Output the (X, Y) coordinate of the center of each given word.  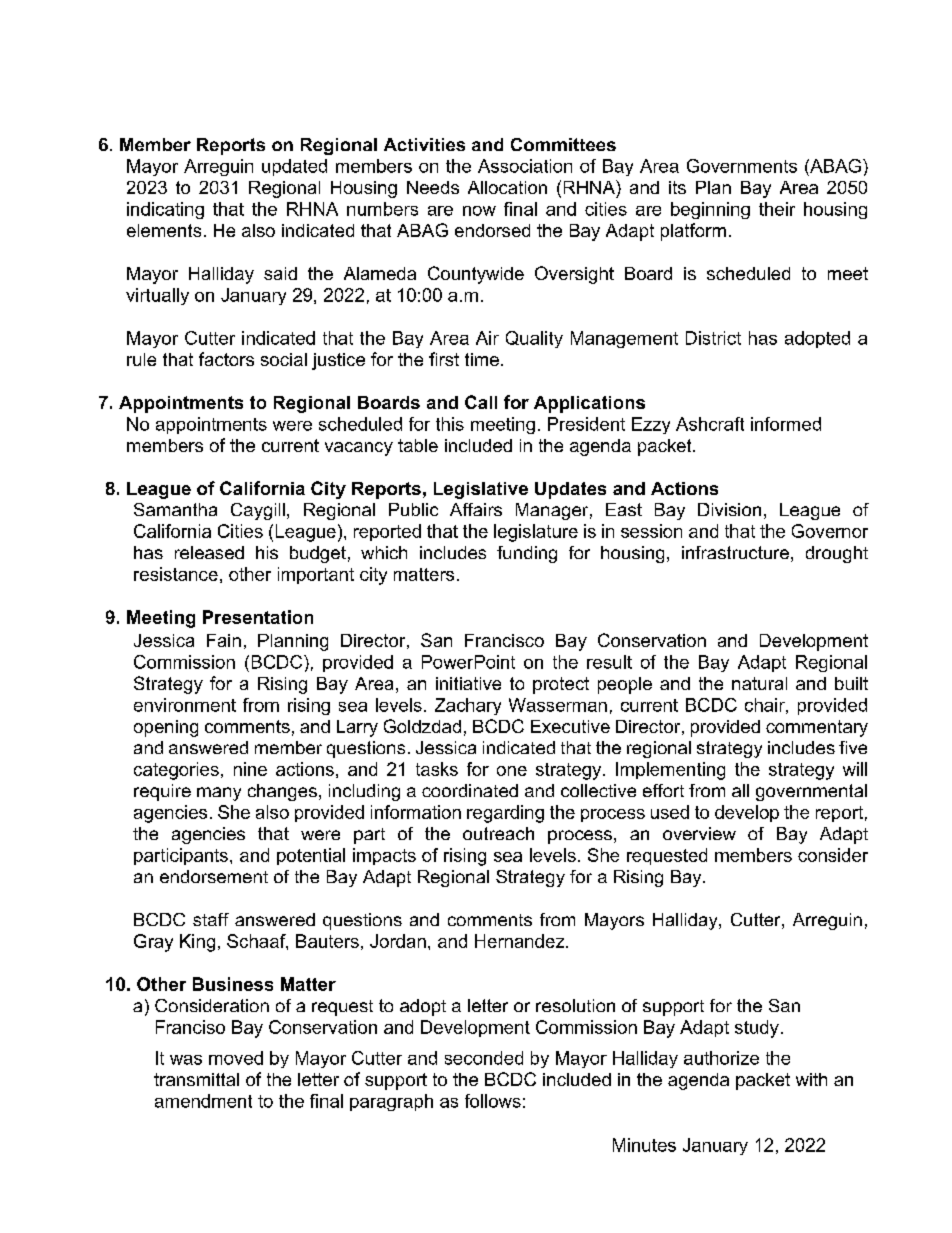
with (811, 1079)
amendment (203, 1101)
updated (294, 167)
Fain (224, 640)
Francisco (504, 640)
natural (759, 683)
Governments (742, 166)
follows (493, 1101)
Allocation (507, 187)
